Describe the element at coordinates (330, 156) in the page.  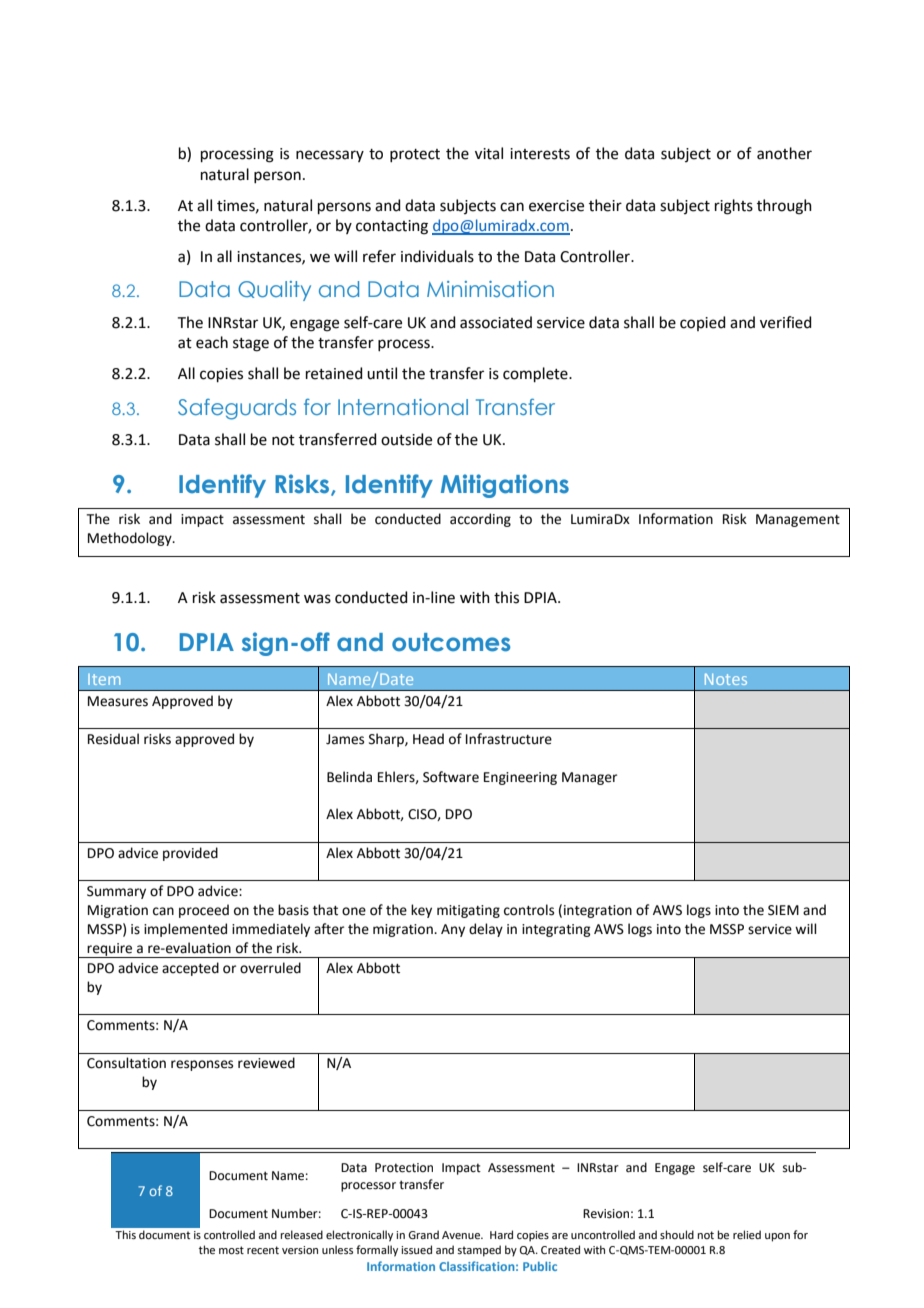
I see `necessary` at that location.
